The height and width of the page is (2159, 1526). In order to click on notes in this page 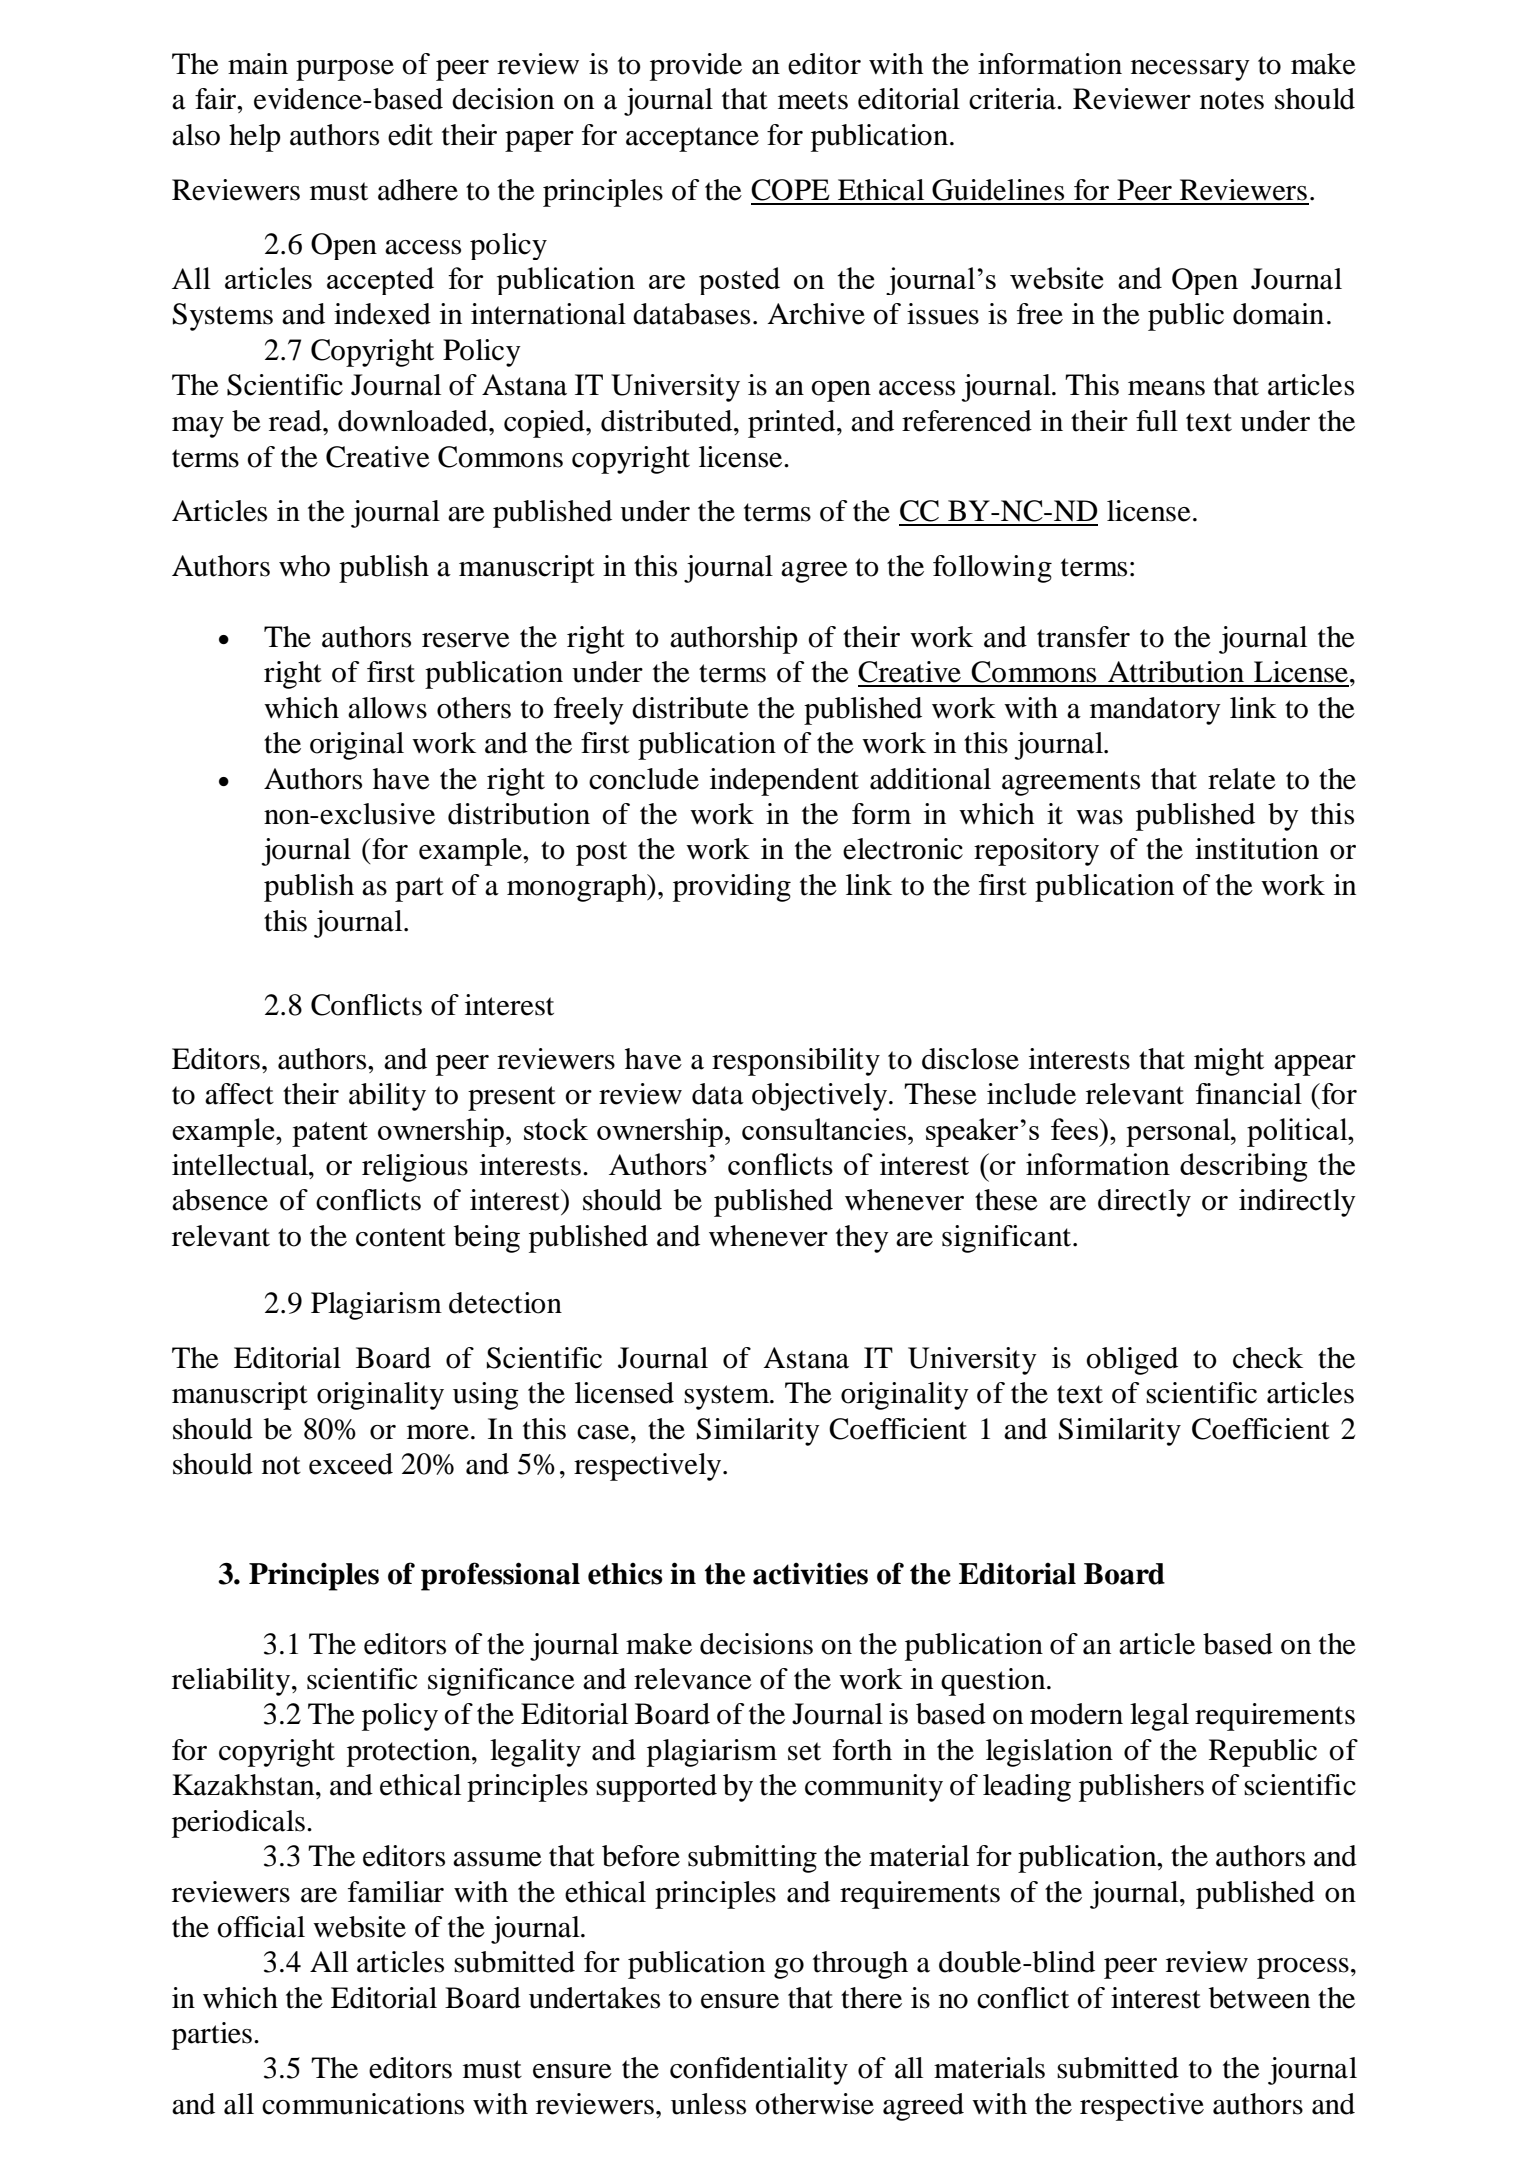, I will do `click(1232, 100)`.
